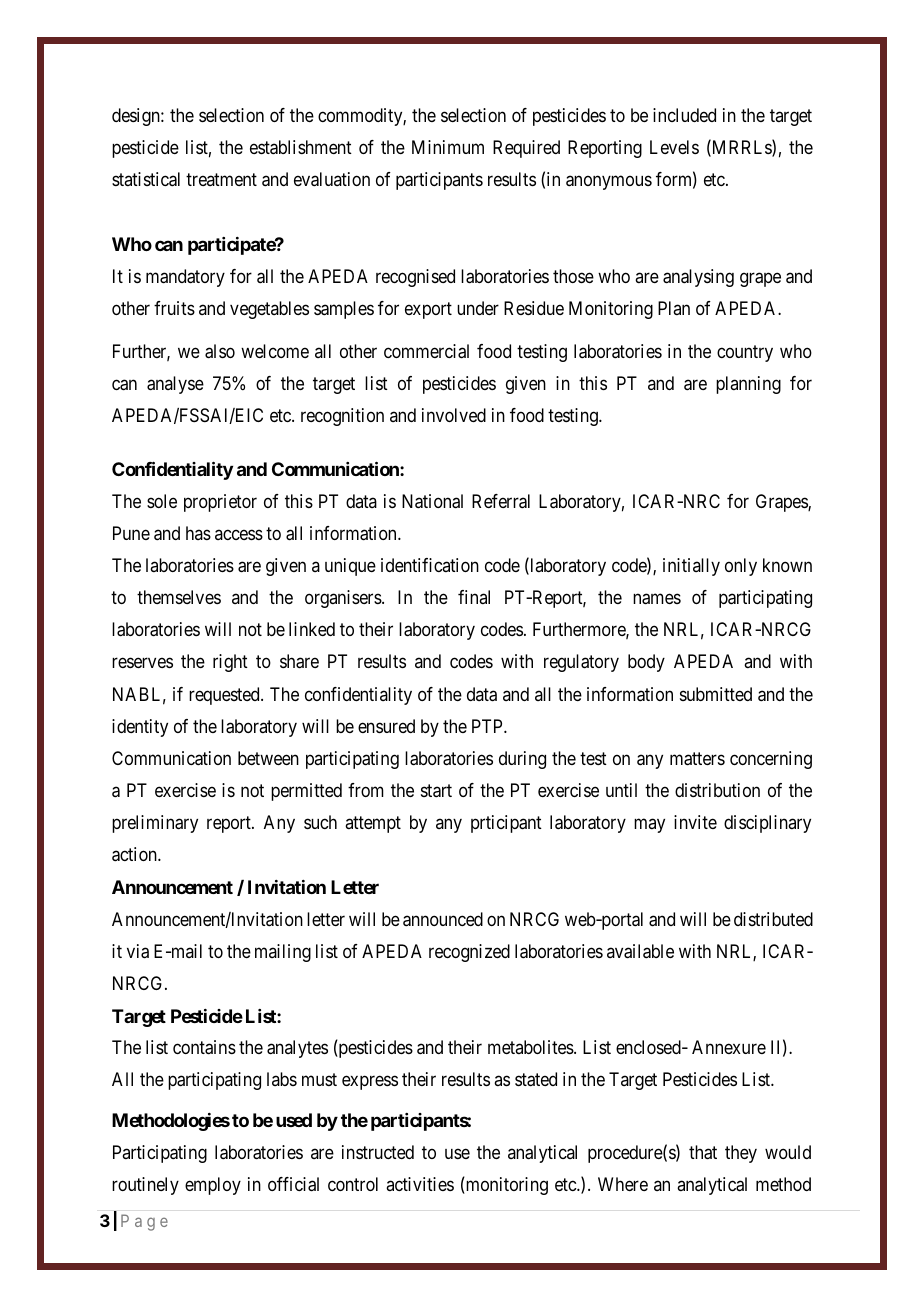 The height and width of the document is (1307, 924). What do you see at coordinates (220, 503) in the document?
I see `proprietor` at bounding box center [220, 503].
